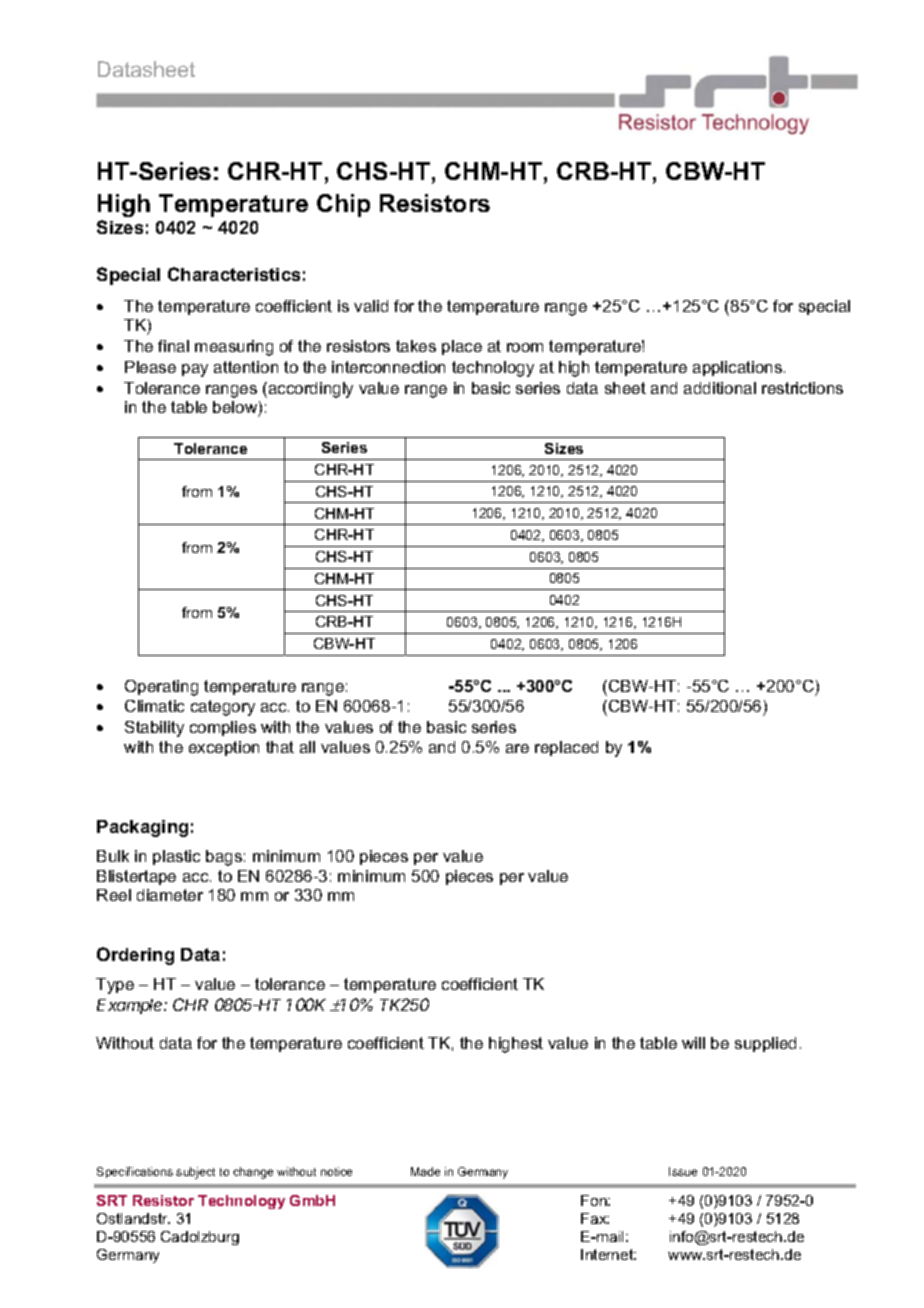 The image size is (924, 1308). What do you see at coordinates (737, 368) in the screenshot?
I see `applications` at bounding box center [737, 368].
